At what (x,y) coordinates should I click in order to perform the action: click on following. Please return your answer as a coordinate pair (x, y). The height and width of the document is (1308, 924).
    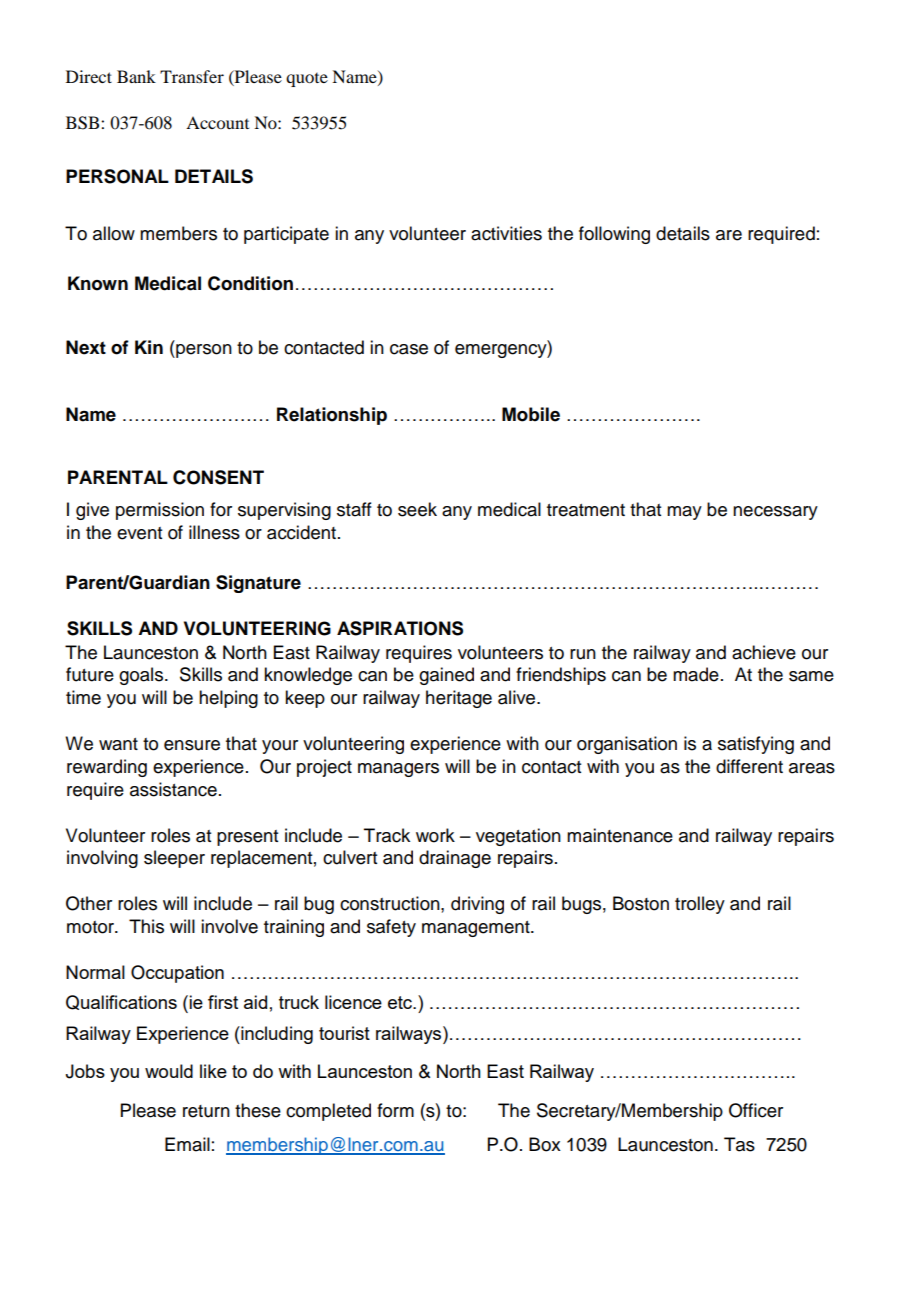
    Looking at the image, I should click on (614, 235).
